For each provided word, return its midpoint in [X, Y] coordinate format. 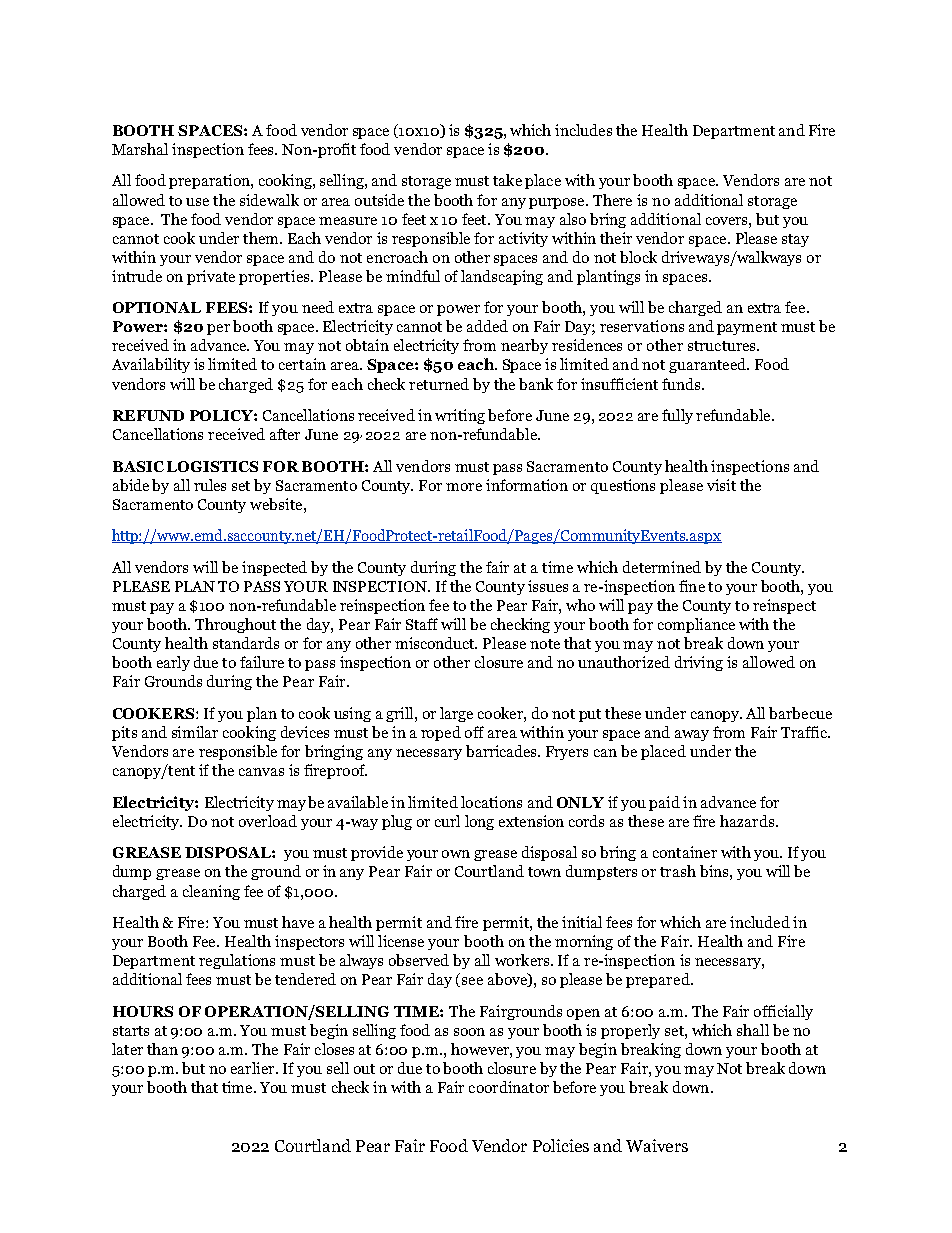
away [692, 735]
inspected [274, 568]
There [612, 200]
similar [195, 732]
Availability [151, 365]
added [487, 326]
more [464, 487]
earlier [254, 1068]
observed [419, 960]
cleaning [211, 892]
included [760, 922]
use [197, 202]
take [507, 180]
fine [692, 586]
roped [441, 733]
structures [723, 346]
